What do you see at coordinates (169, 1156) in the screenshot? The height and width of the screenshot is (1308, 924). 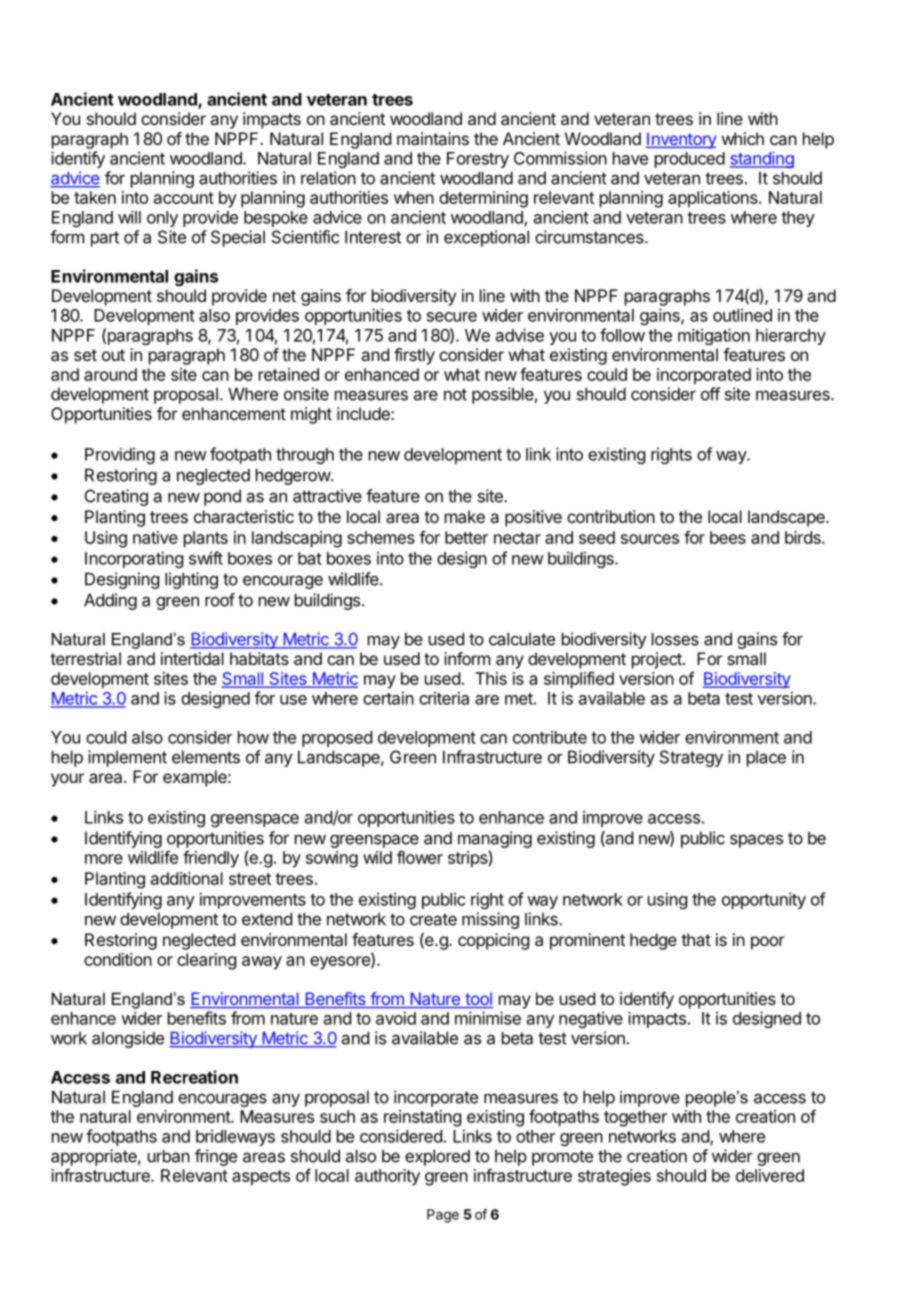 I see `urban` at bounding box center [169, 1156].
